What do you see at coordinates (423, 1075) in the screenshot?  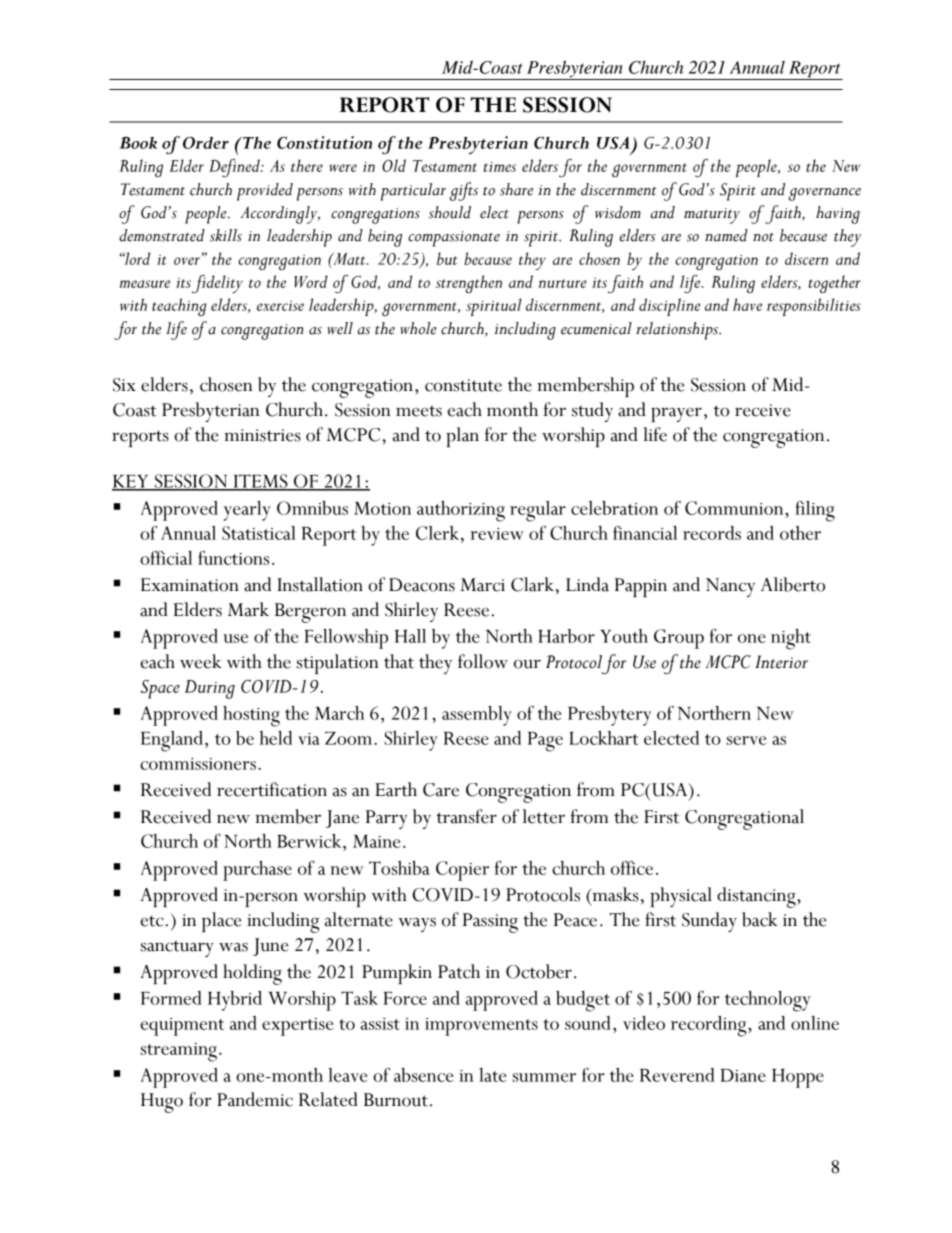 I see `absence` at bounding box center [423, 1075].
